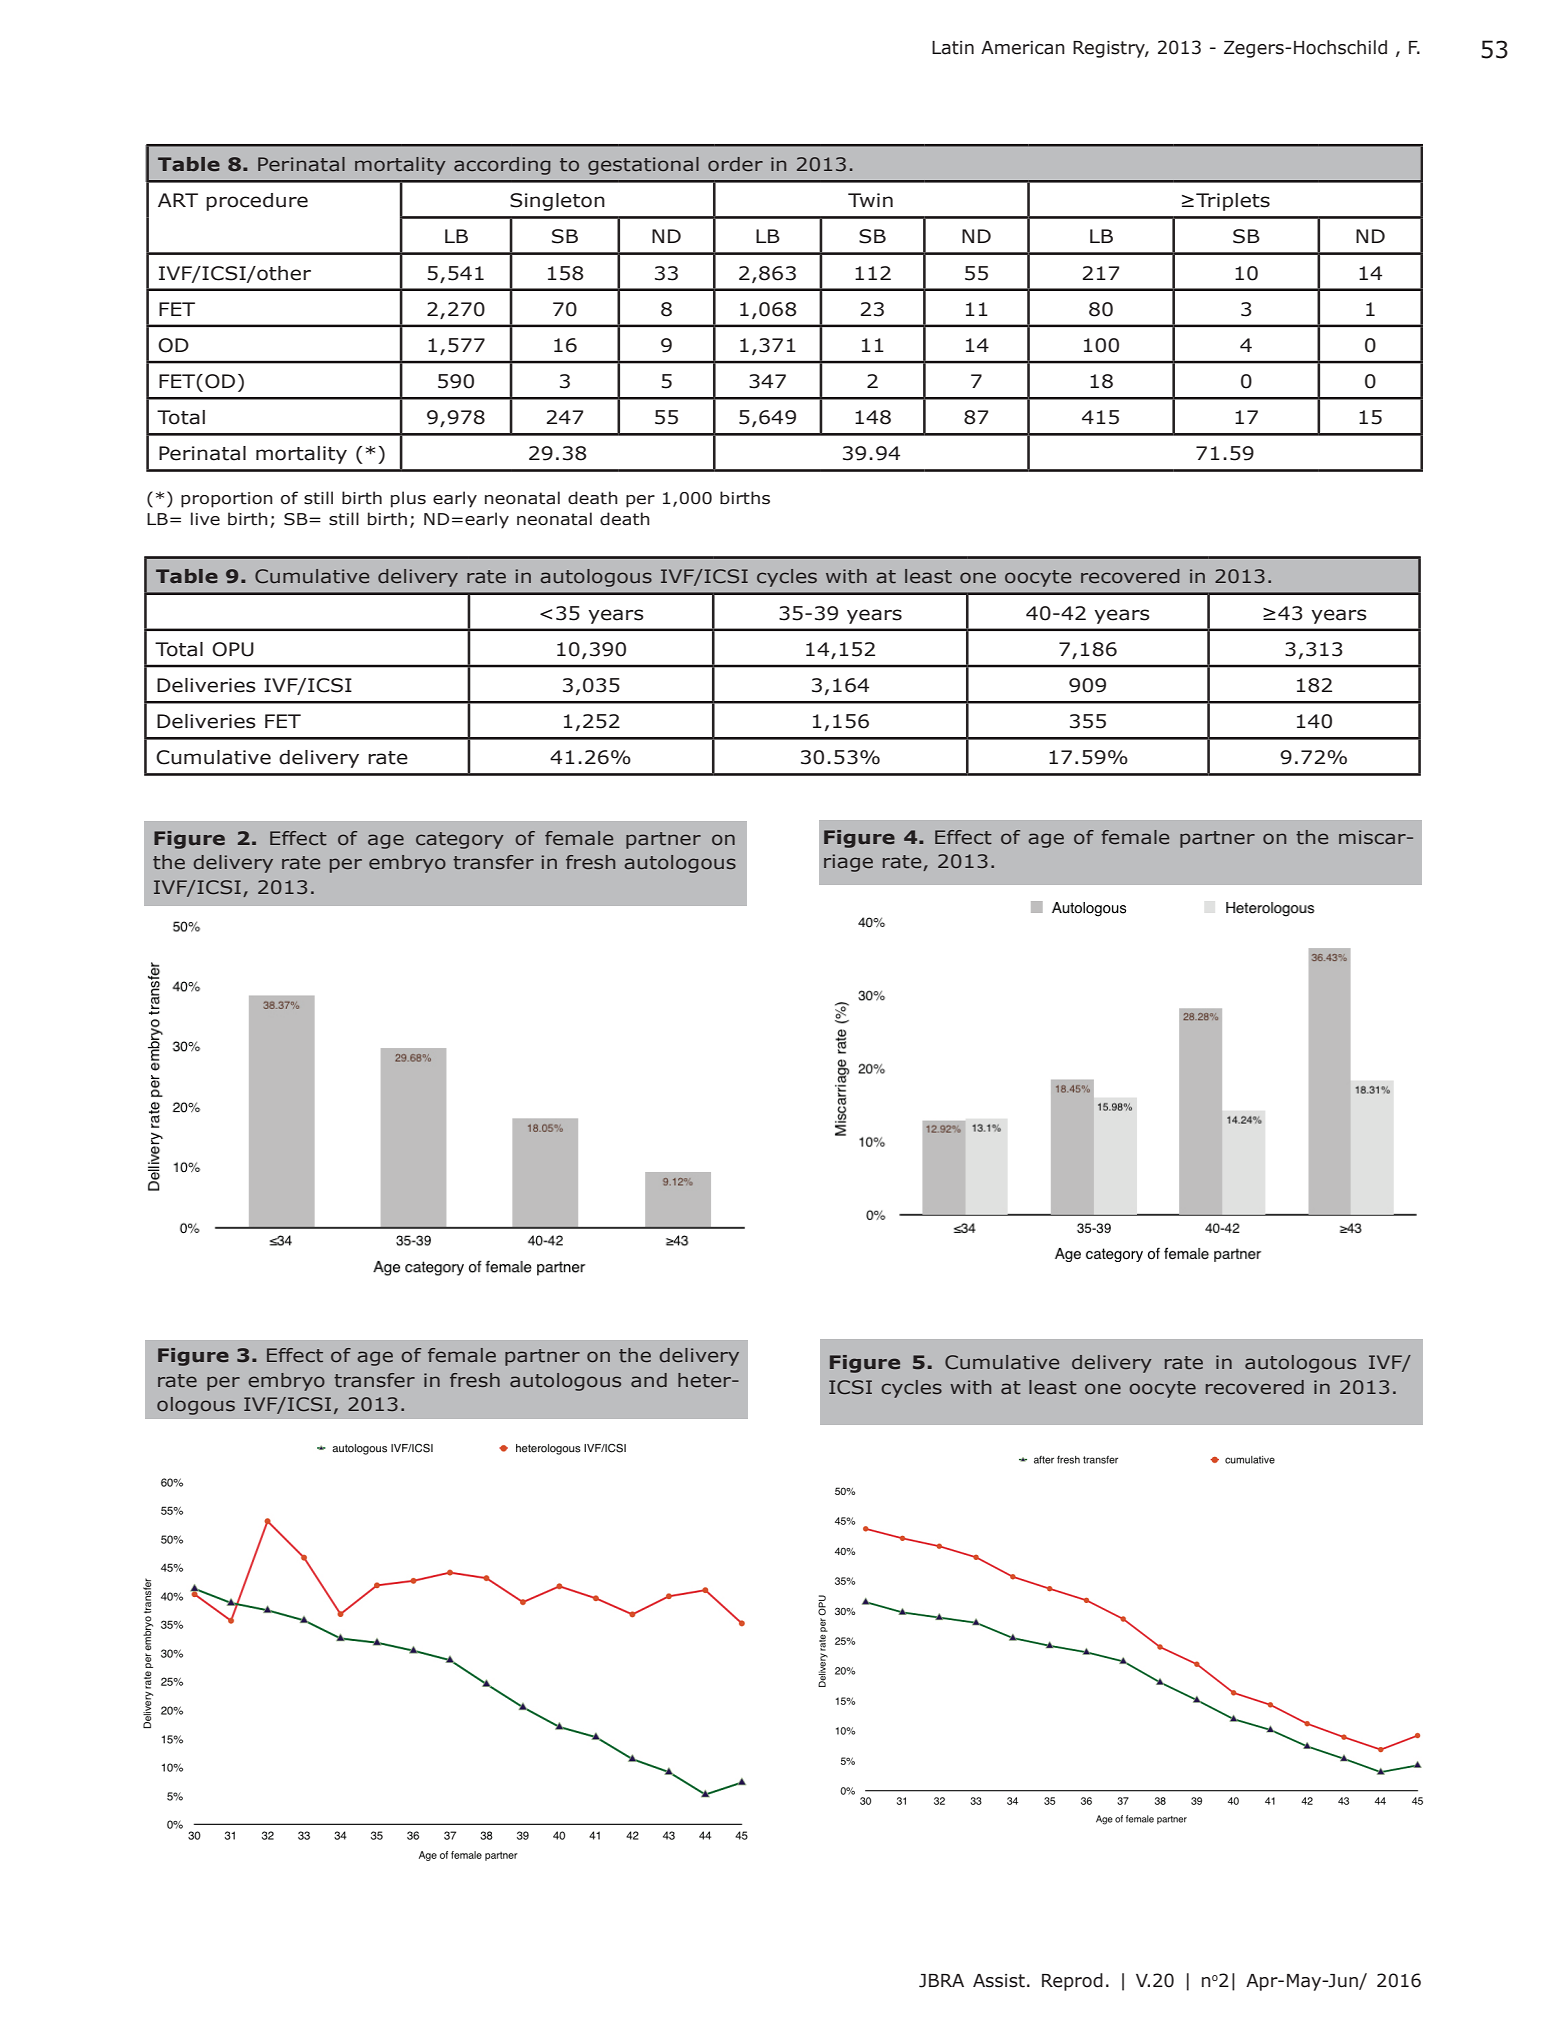 This screenshot has height=2028, width=1567. I want to click on order, so click(735, 164).
